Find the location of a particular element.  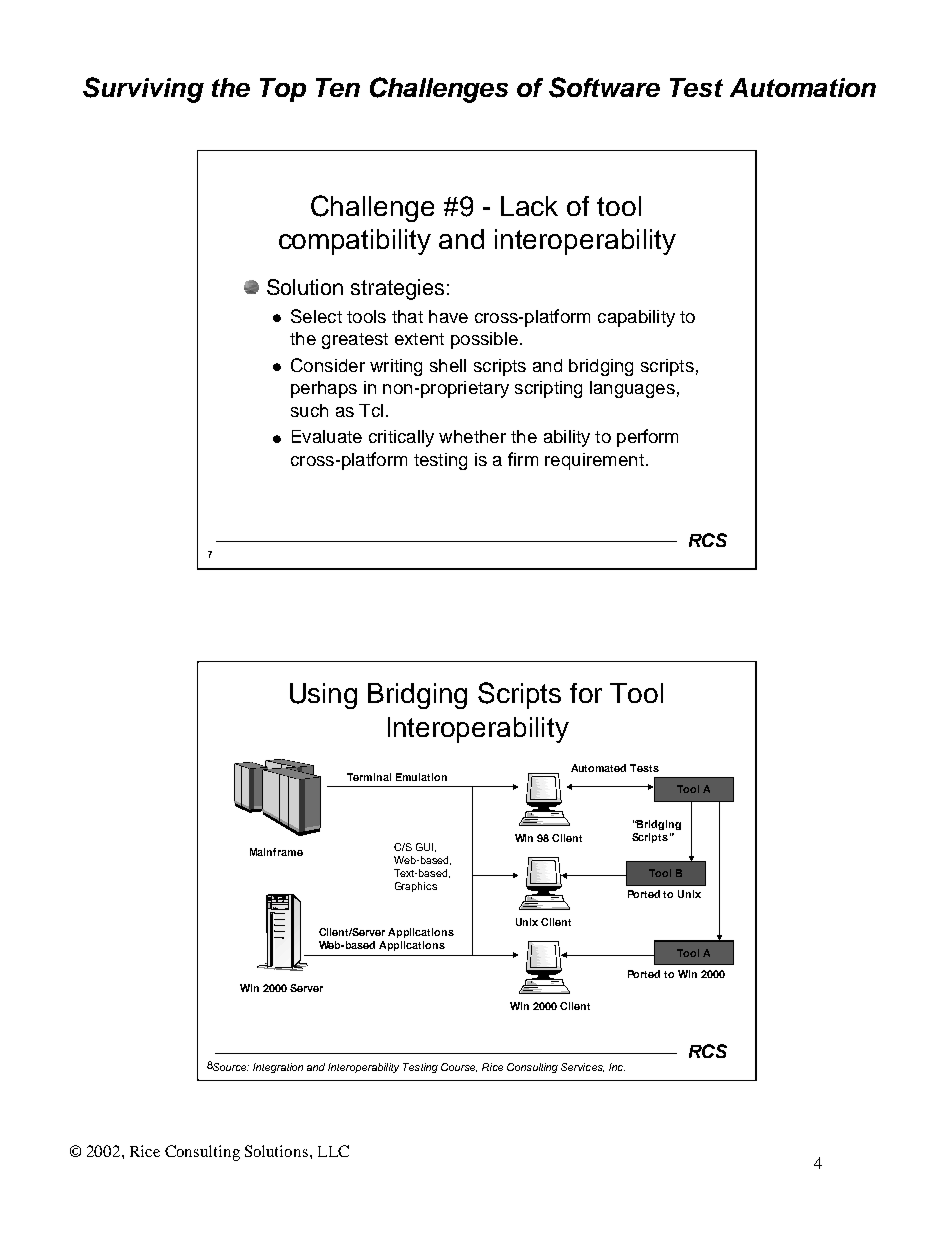

Inc is located at coordinates (617, 1067).
